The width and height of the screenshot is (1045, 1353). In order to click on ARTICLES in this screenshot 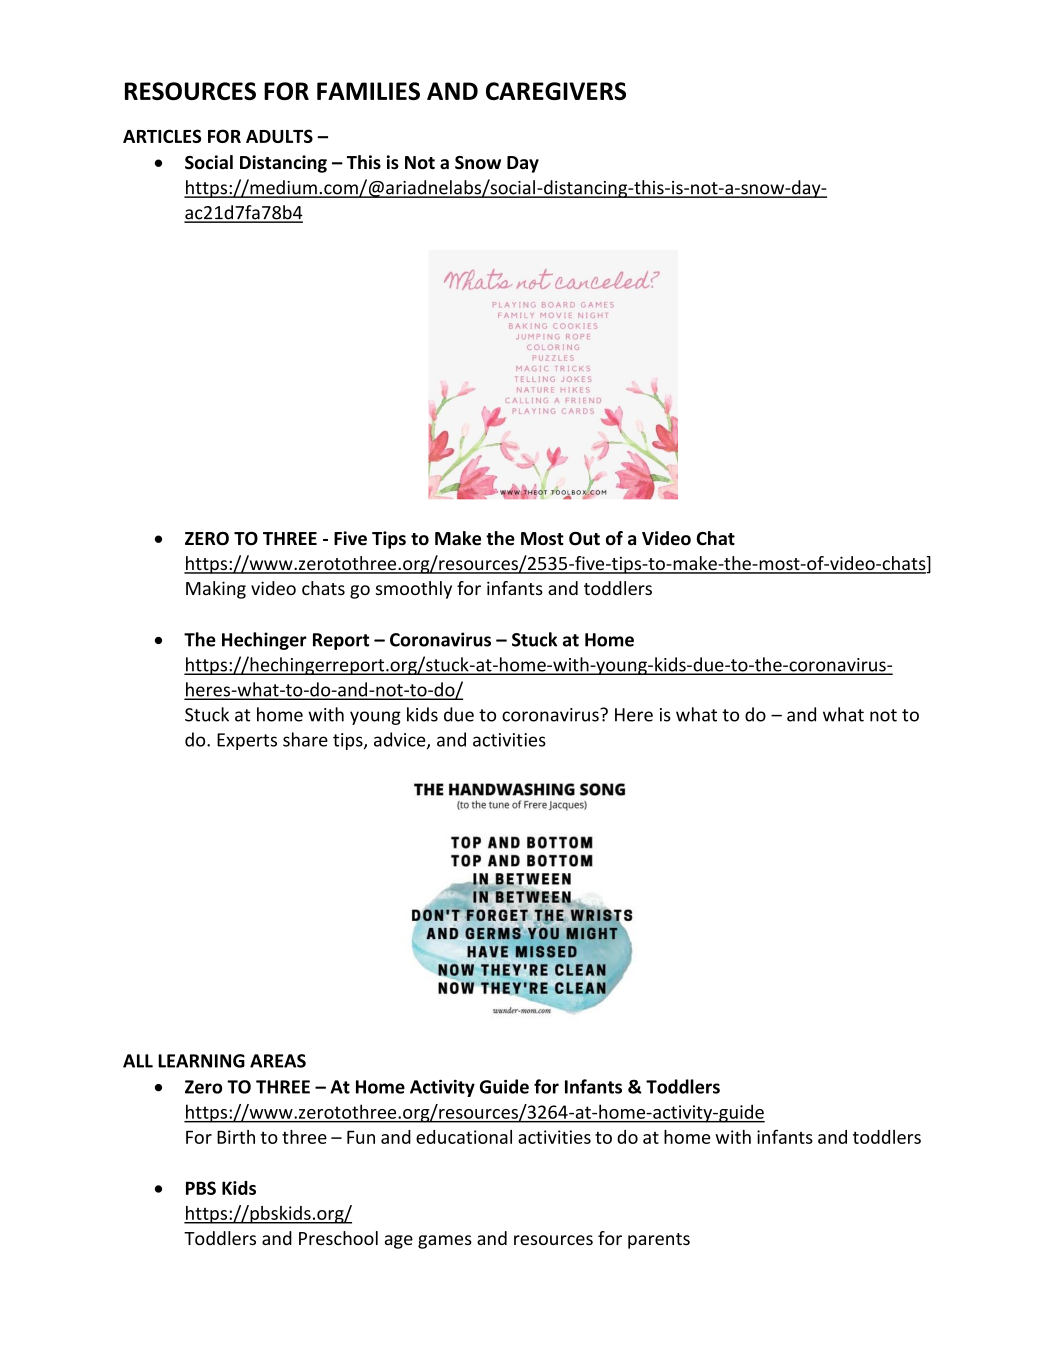, I will do `click(162, 136)`.
